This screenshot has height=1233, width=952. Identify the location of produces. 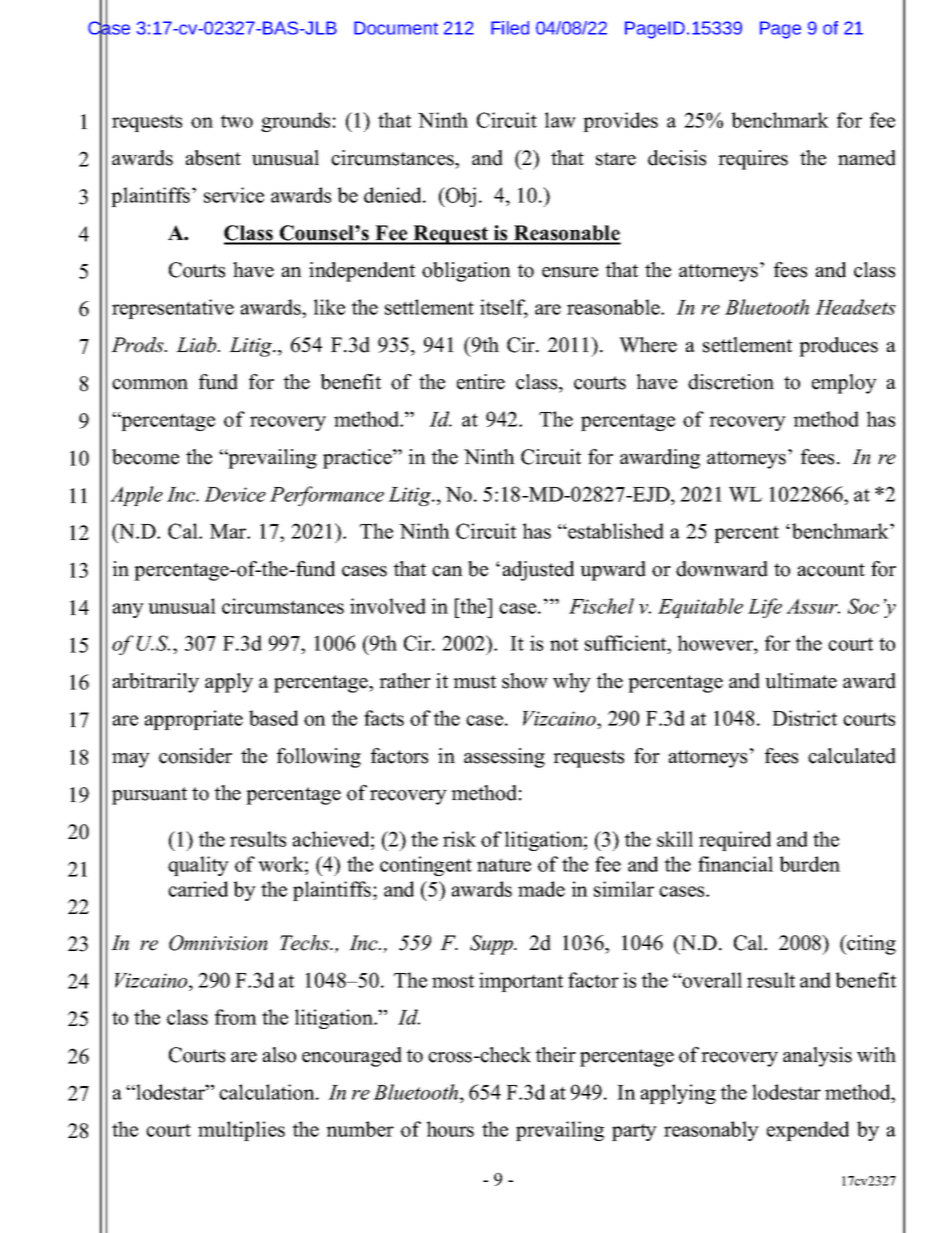
(838, 347).
